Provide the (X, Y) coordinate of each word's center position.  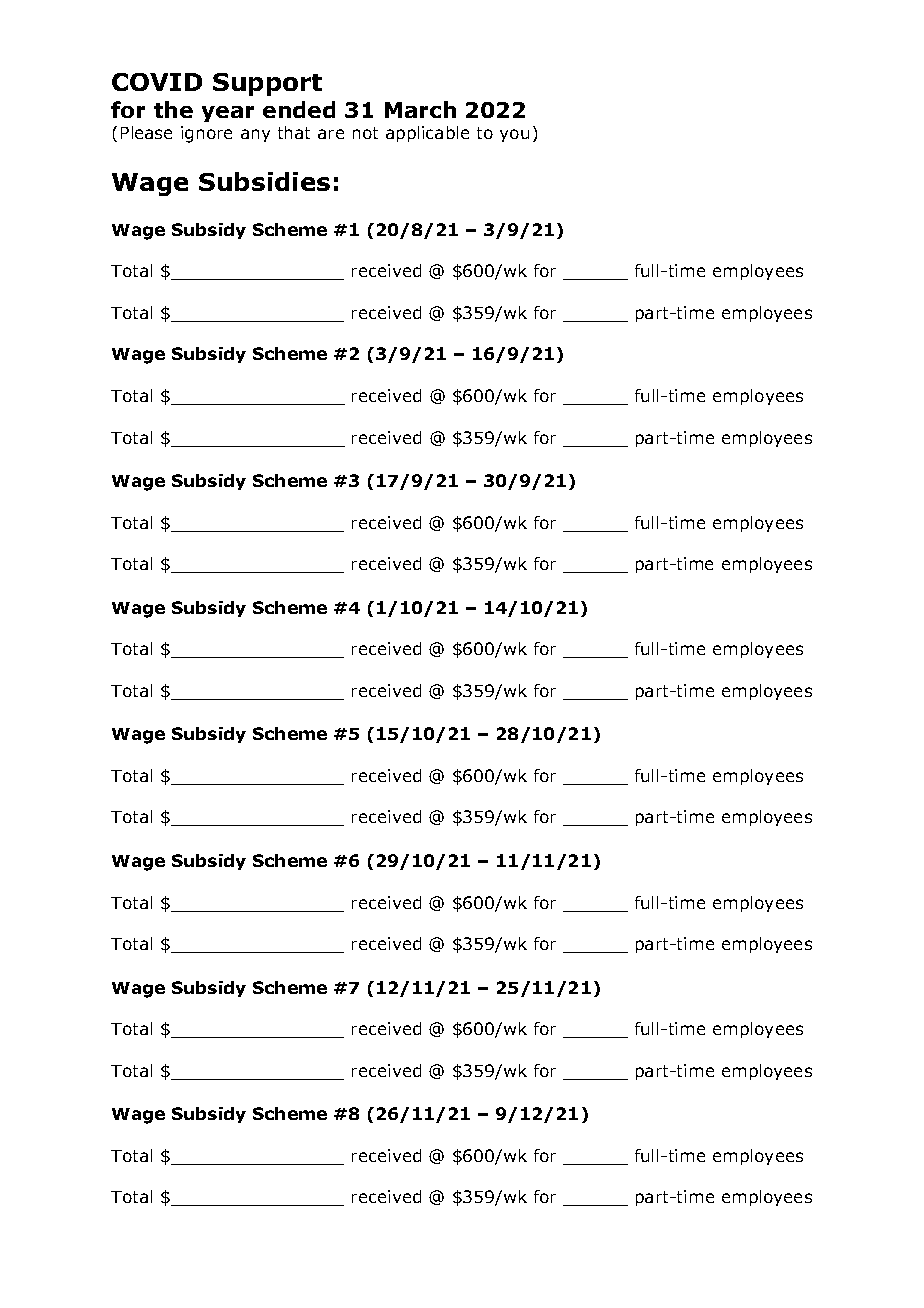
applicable (427, 134)
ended (299, 109)
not (365, 133)
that (294, 132)
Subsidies (264, 181)
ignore (206, 134)
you (514, 135)
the (173, 109)
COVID (157, 82)
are (331, 134)
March (420, 109)
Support (267, 84)
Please (146, 132)
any (255, 135)
